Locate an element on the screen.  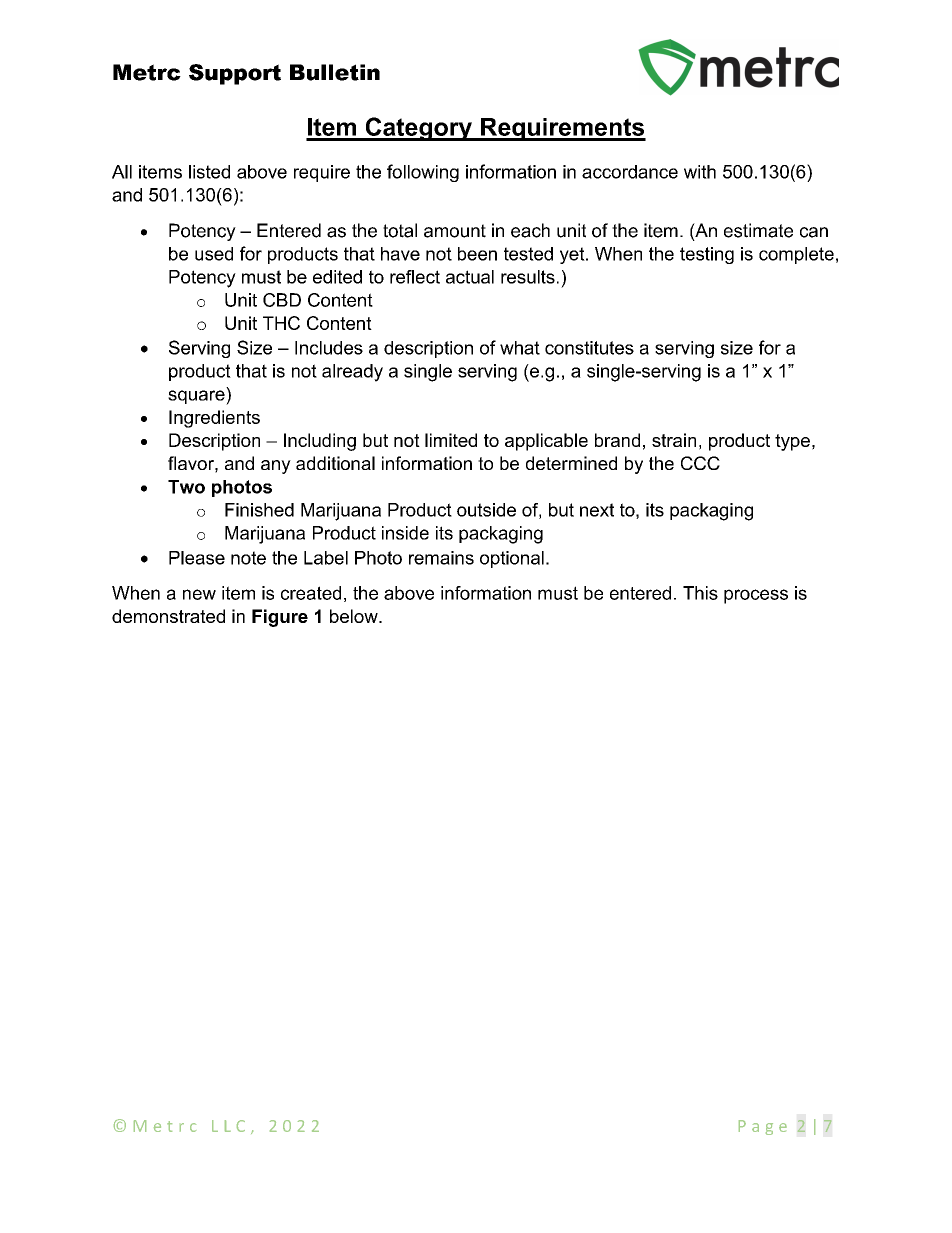
Support is located at coordinates (235, 74).
